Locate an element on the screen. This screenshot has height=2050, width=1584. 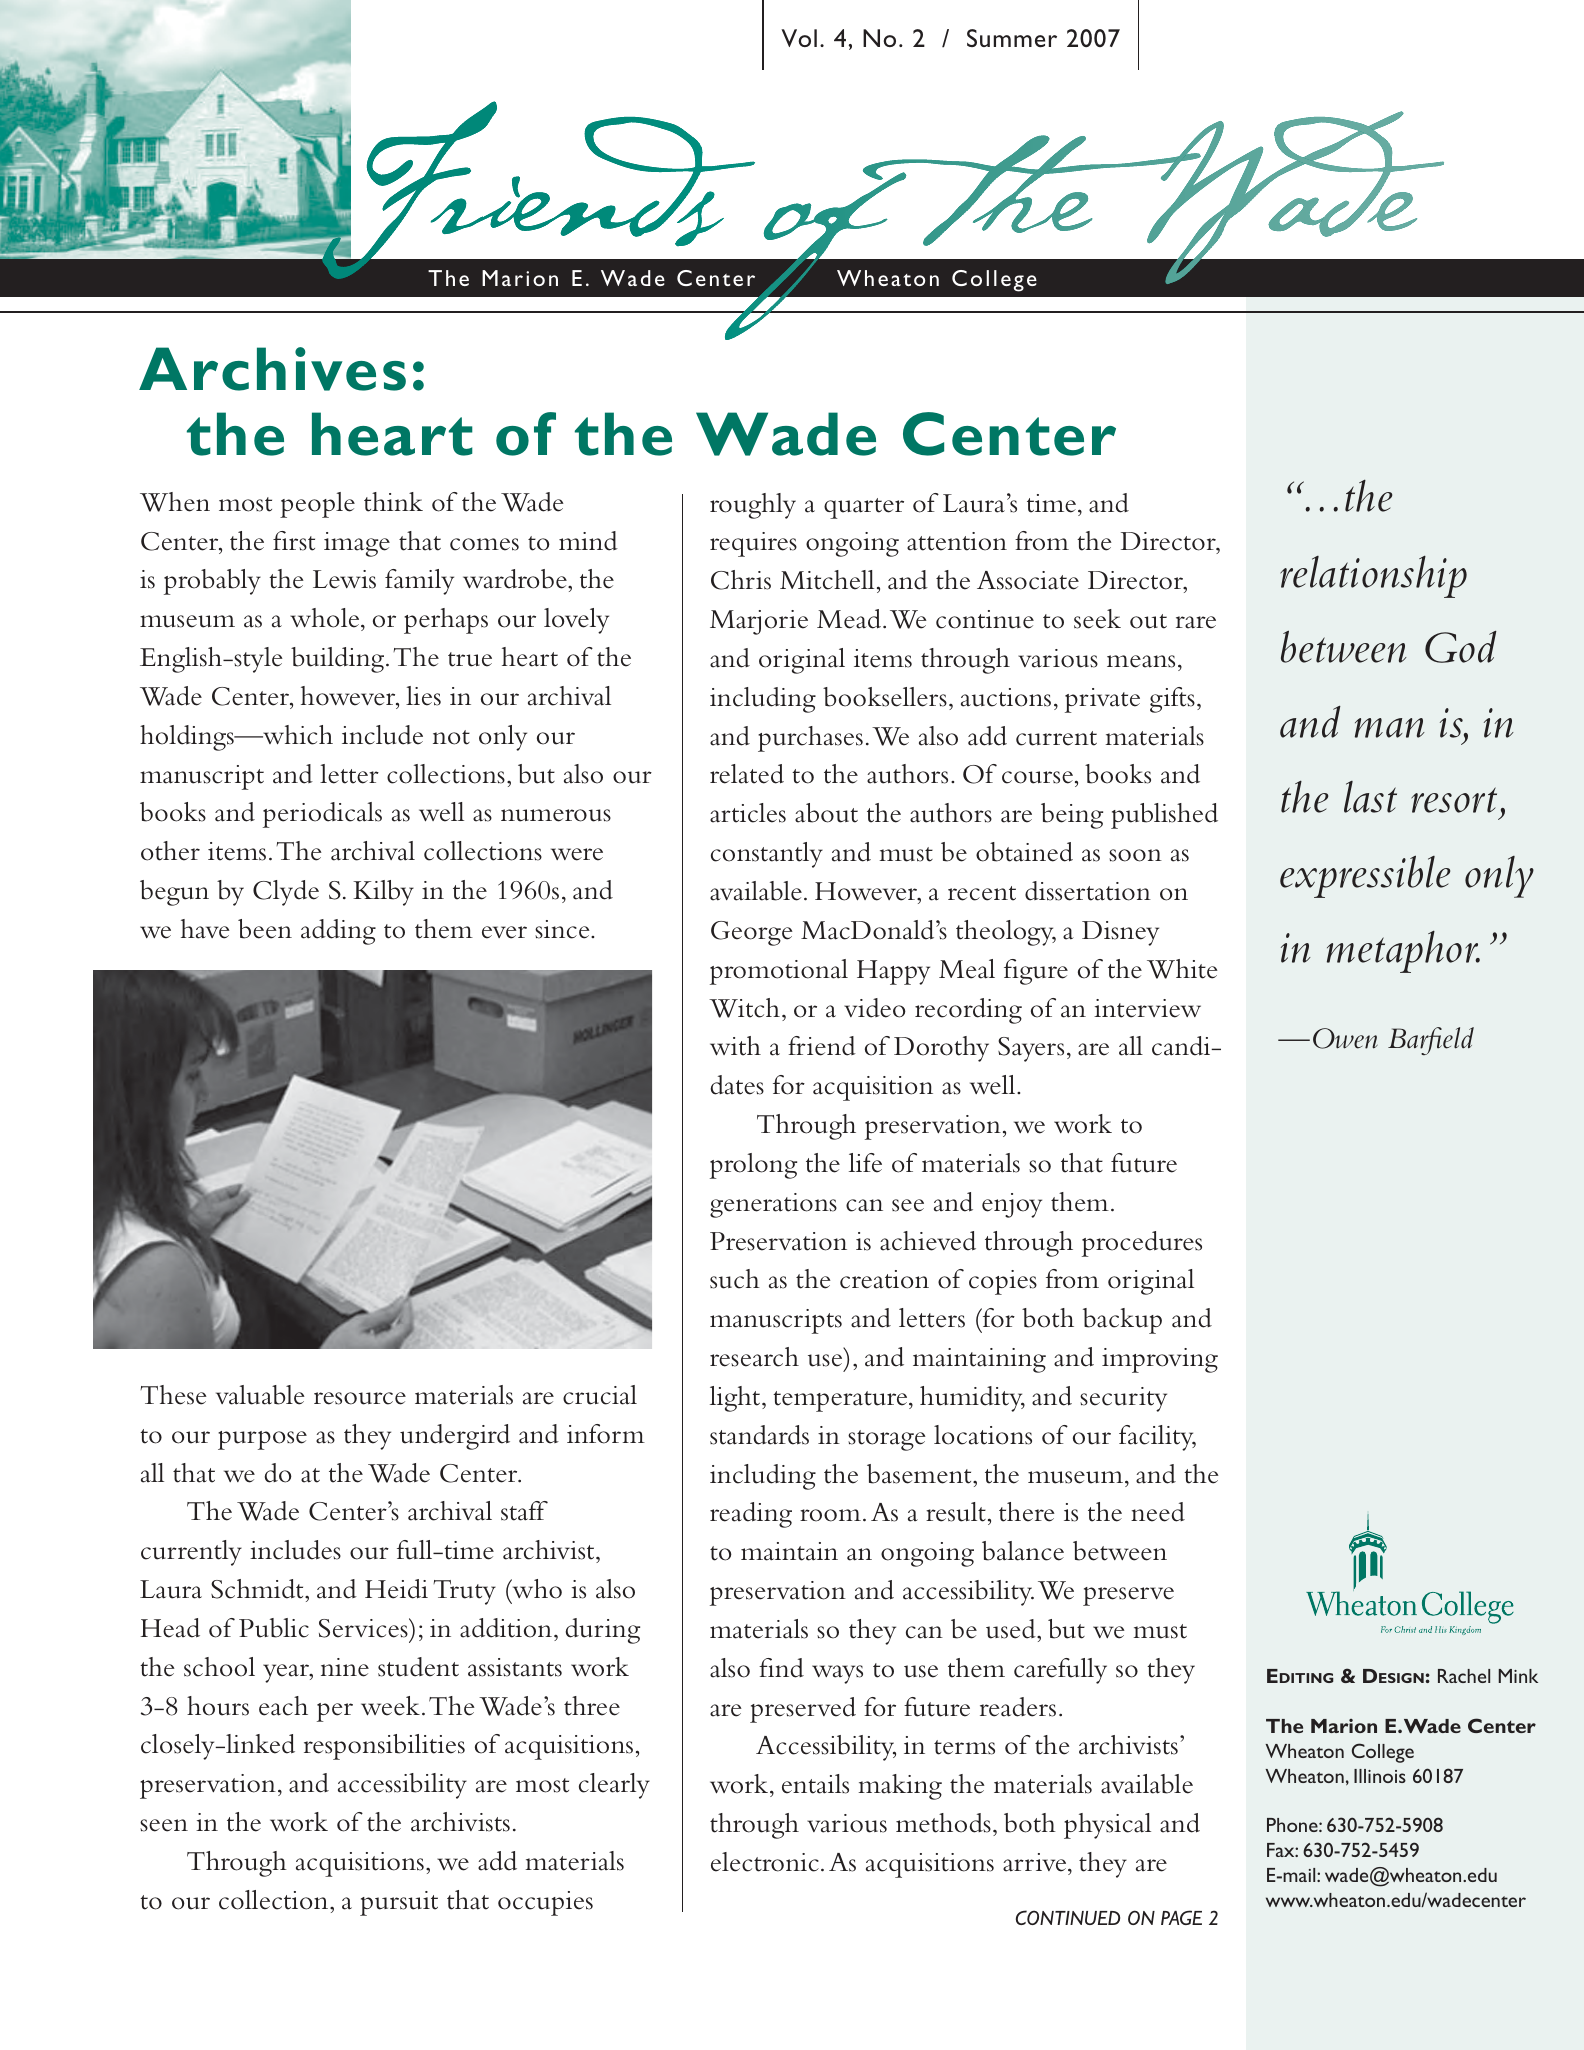
Vol is located at coordinates (799, 38).
